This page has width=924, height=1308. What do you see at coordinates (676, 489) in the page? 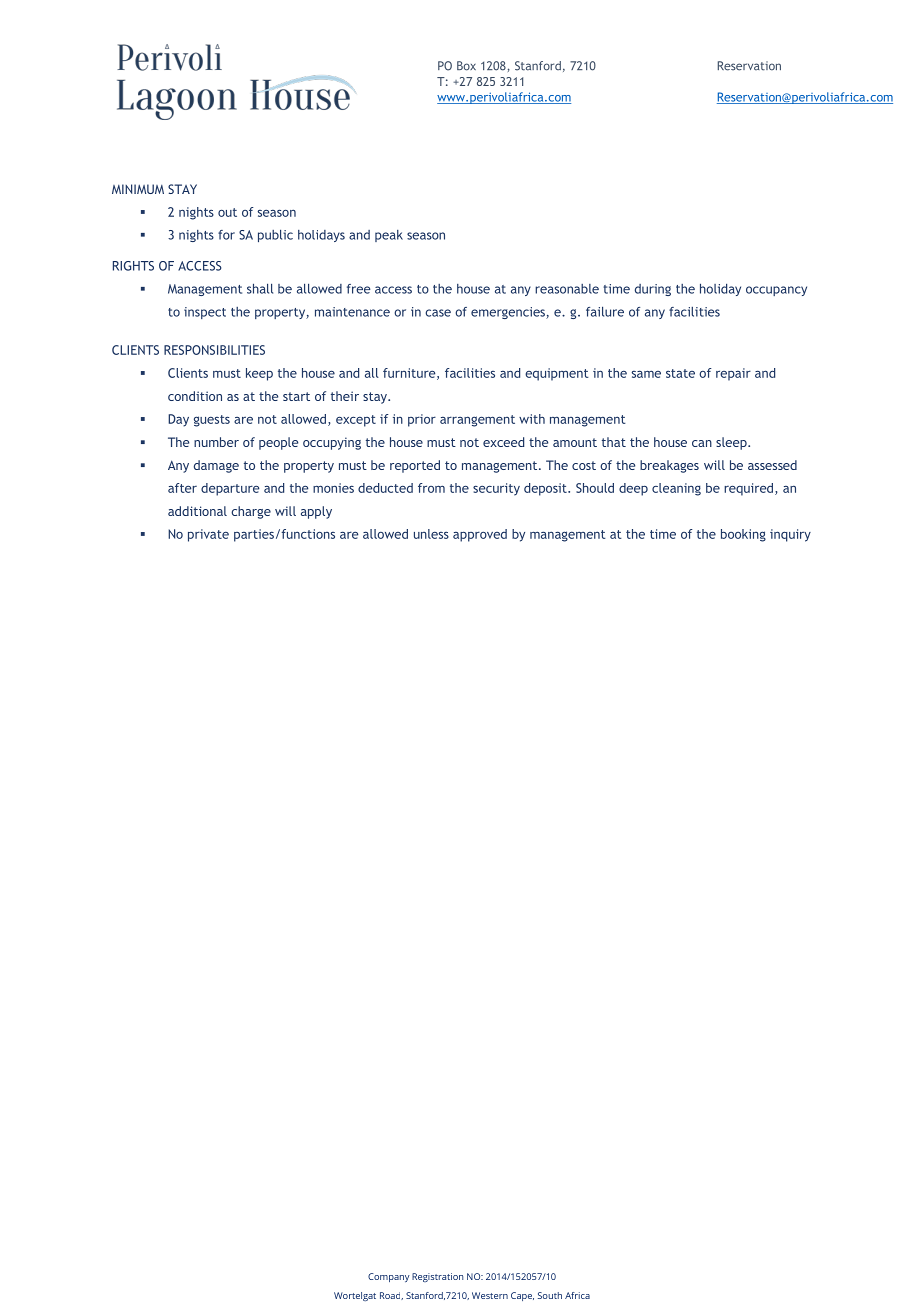
I see `cleaning` at bounding box center [676, 489].
